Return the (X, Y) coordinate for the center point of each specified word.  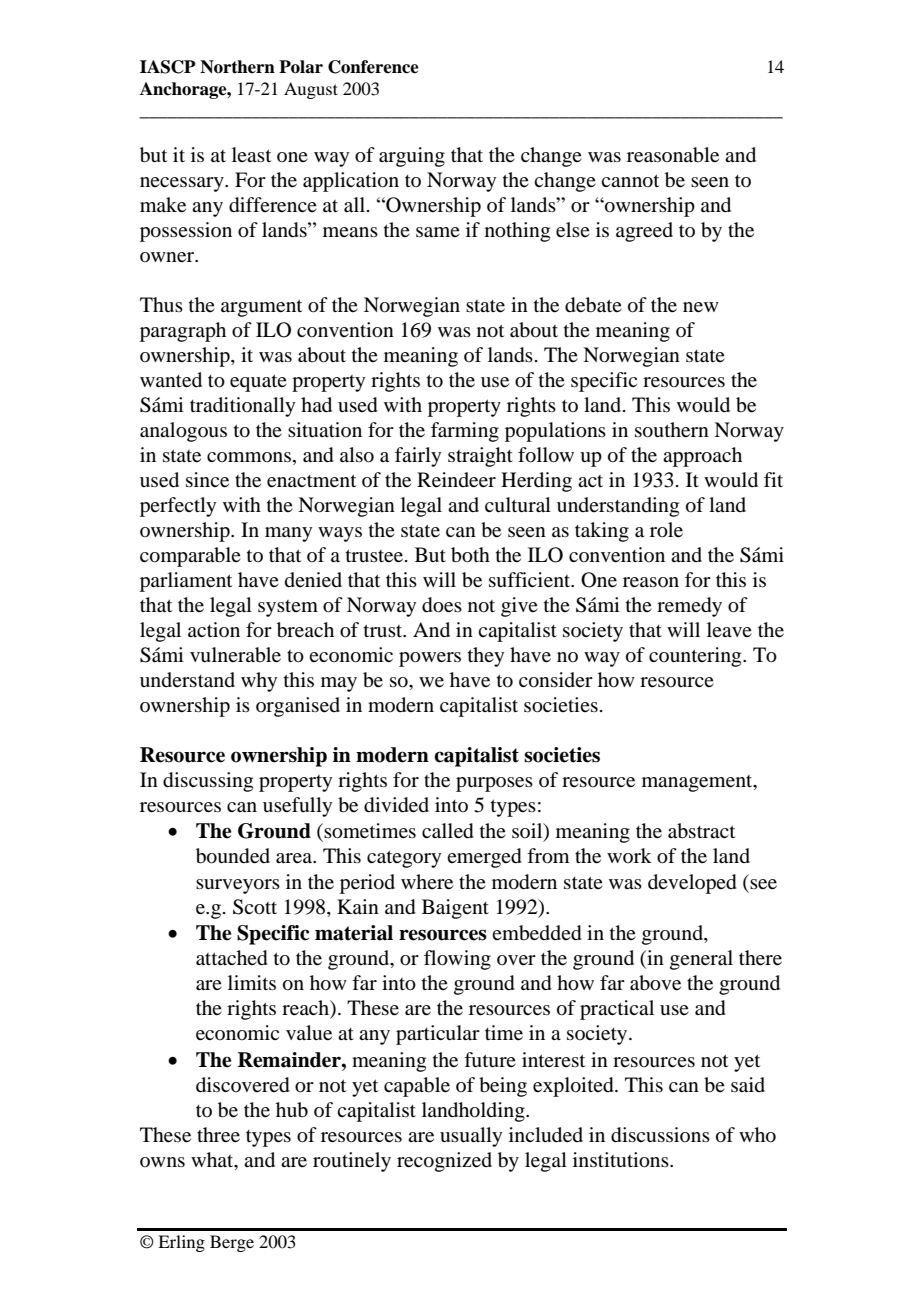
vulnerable (235, 655)
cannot (630, 181)
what (213, 1161)
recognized (444, 1162)
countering (696, 657)
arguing (412, 157)
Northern (237, 67)
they (486, 657)
